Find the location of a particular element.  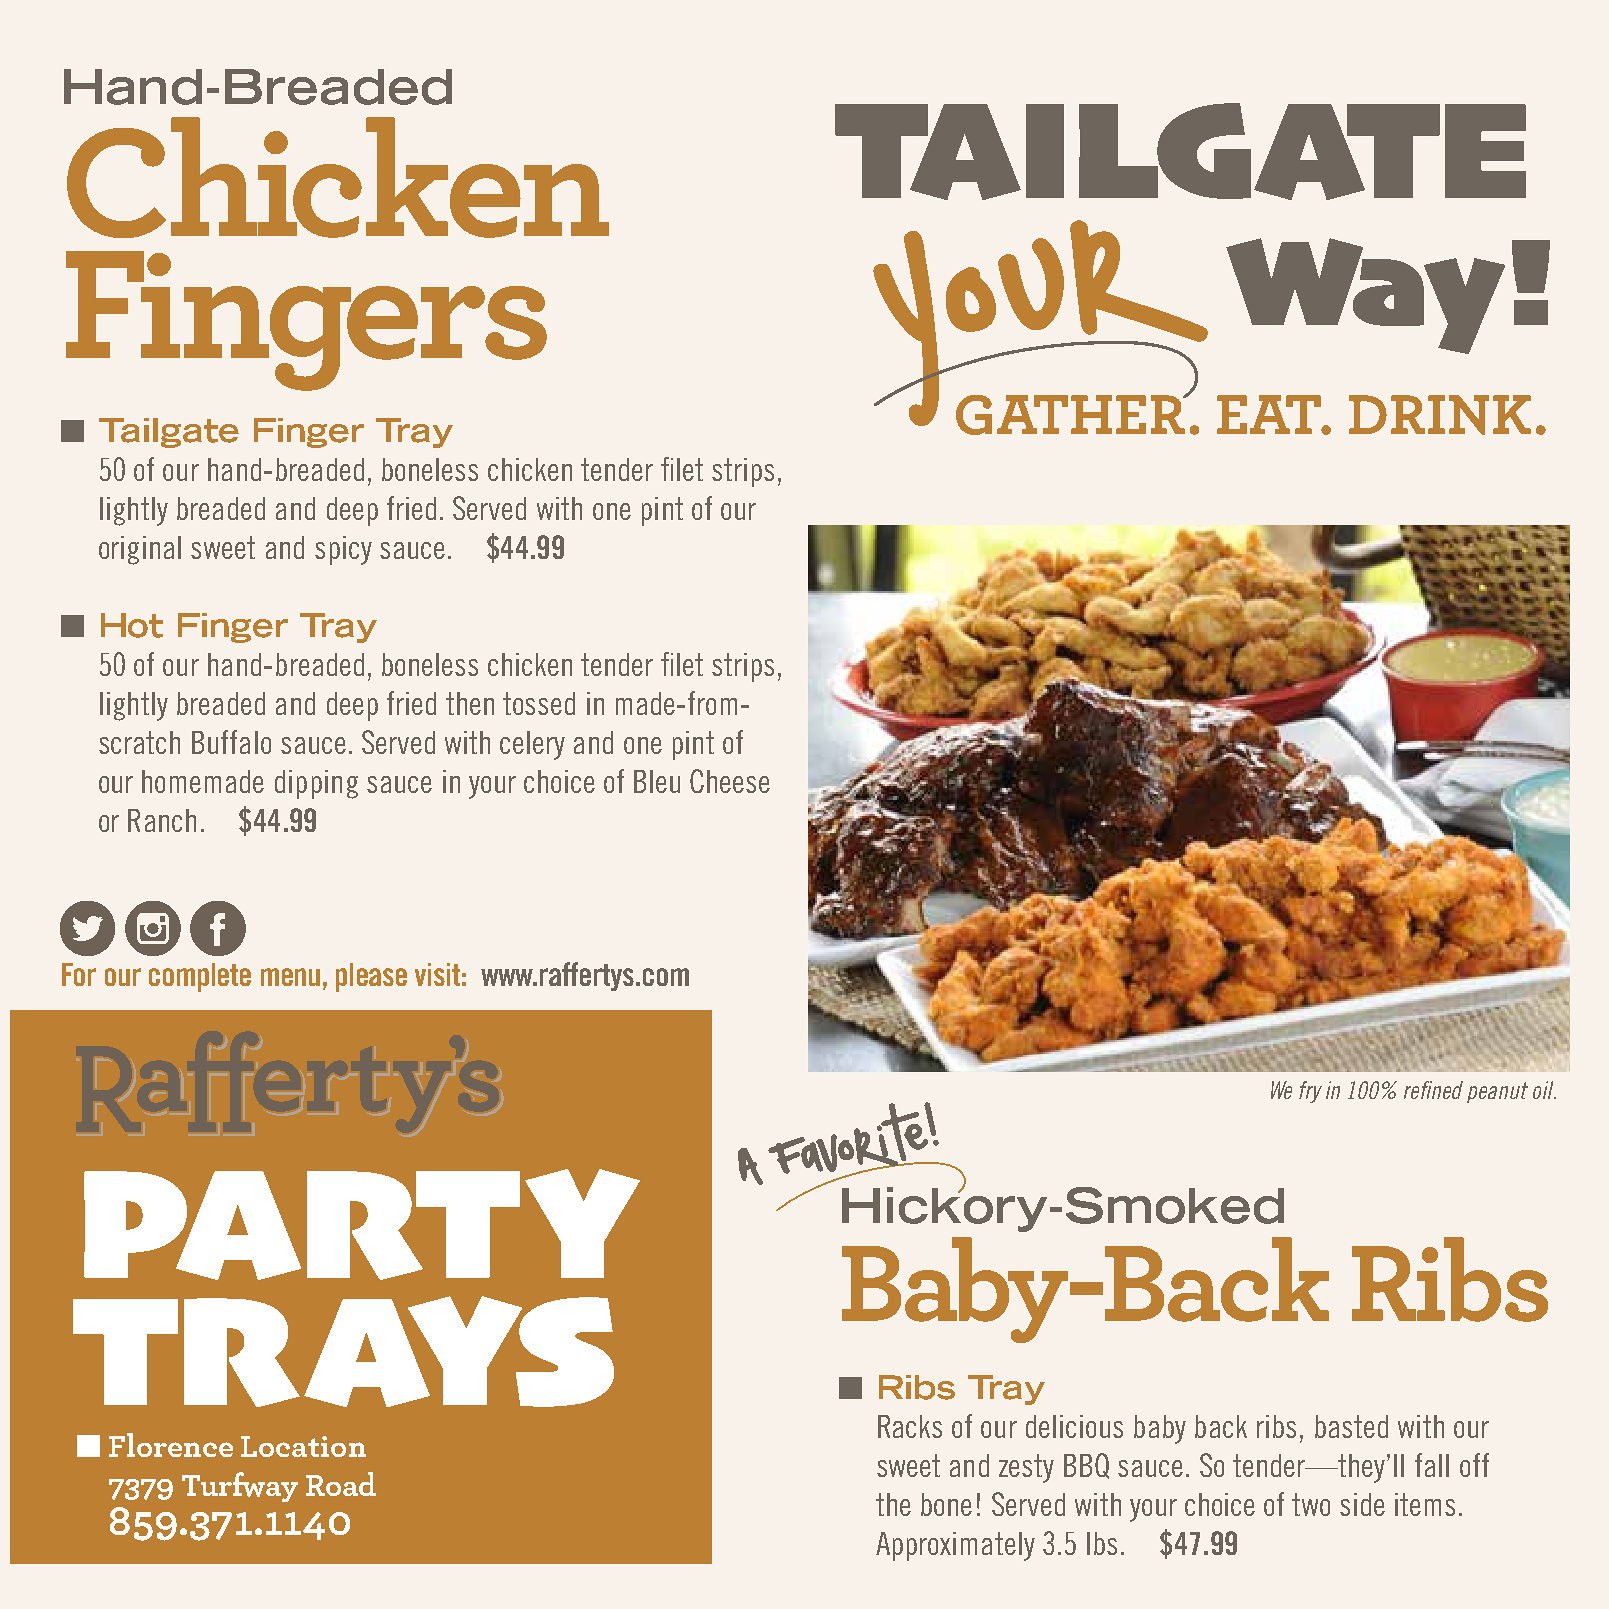

refined is located at coordinates (1433, 1090).
